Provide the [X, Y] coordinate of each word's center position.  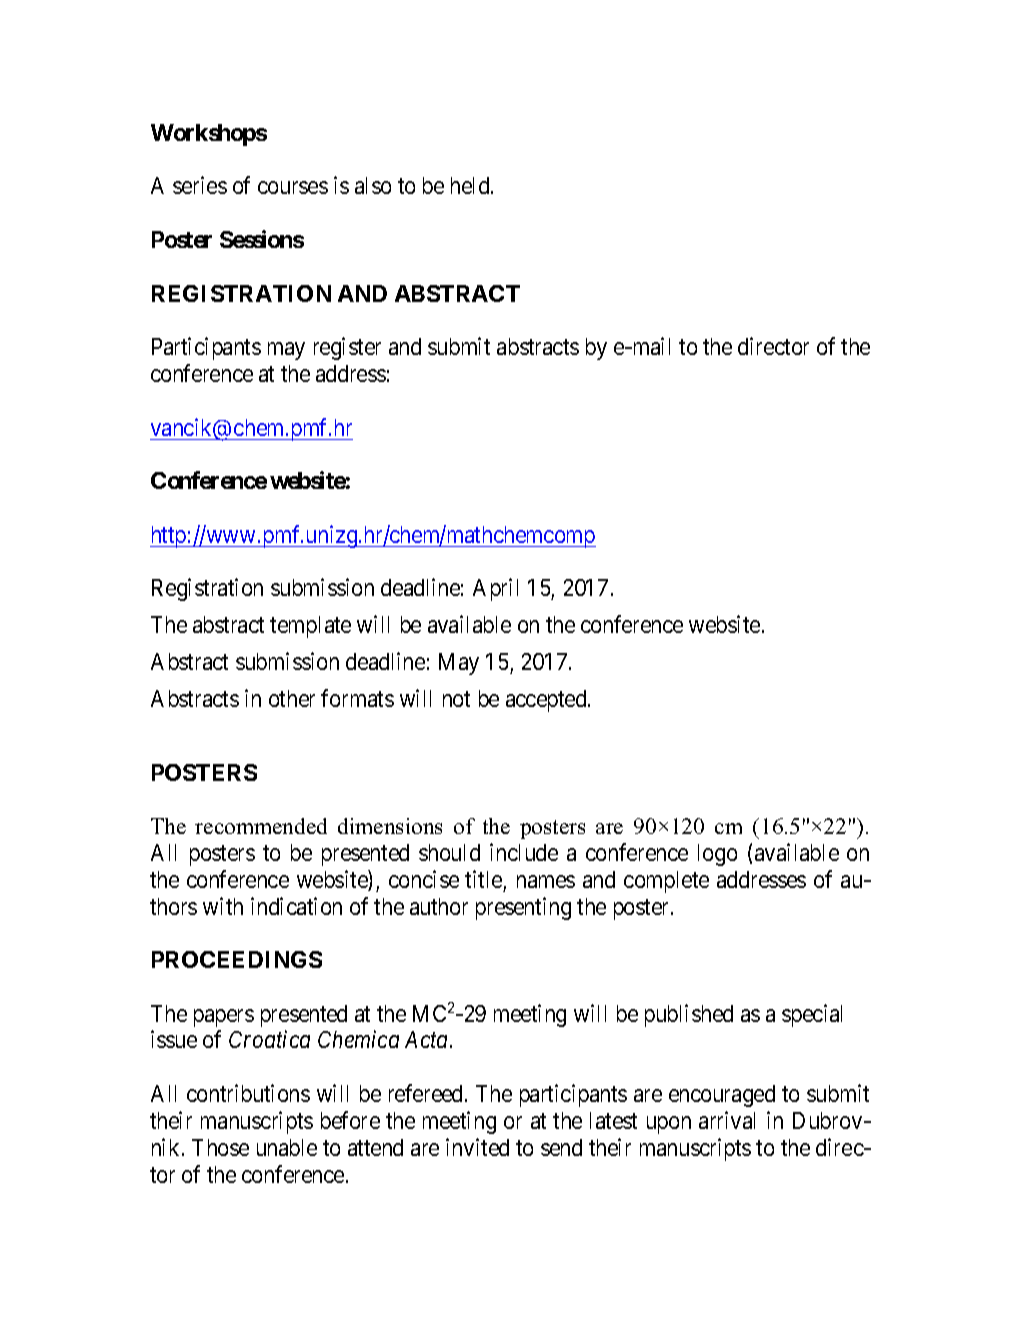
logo [717, 855]
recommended [261, 826]
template [310, 627]
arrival [727, 1120]
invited [477, 1147]
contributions [248, 1093]
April [495, 589]
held [471, 185]
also [373, 185]
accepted [547, 701]
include [524, 852]
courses [293, 188]
